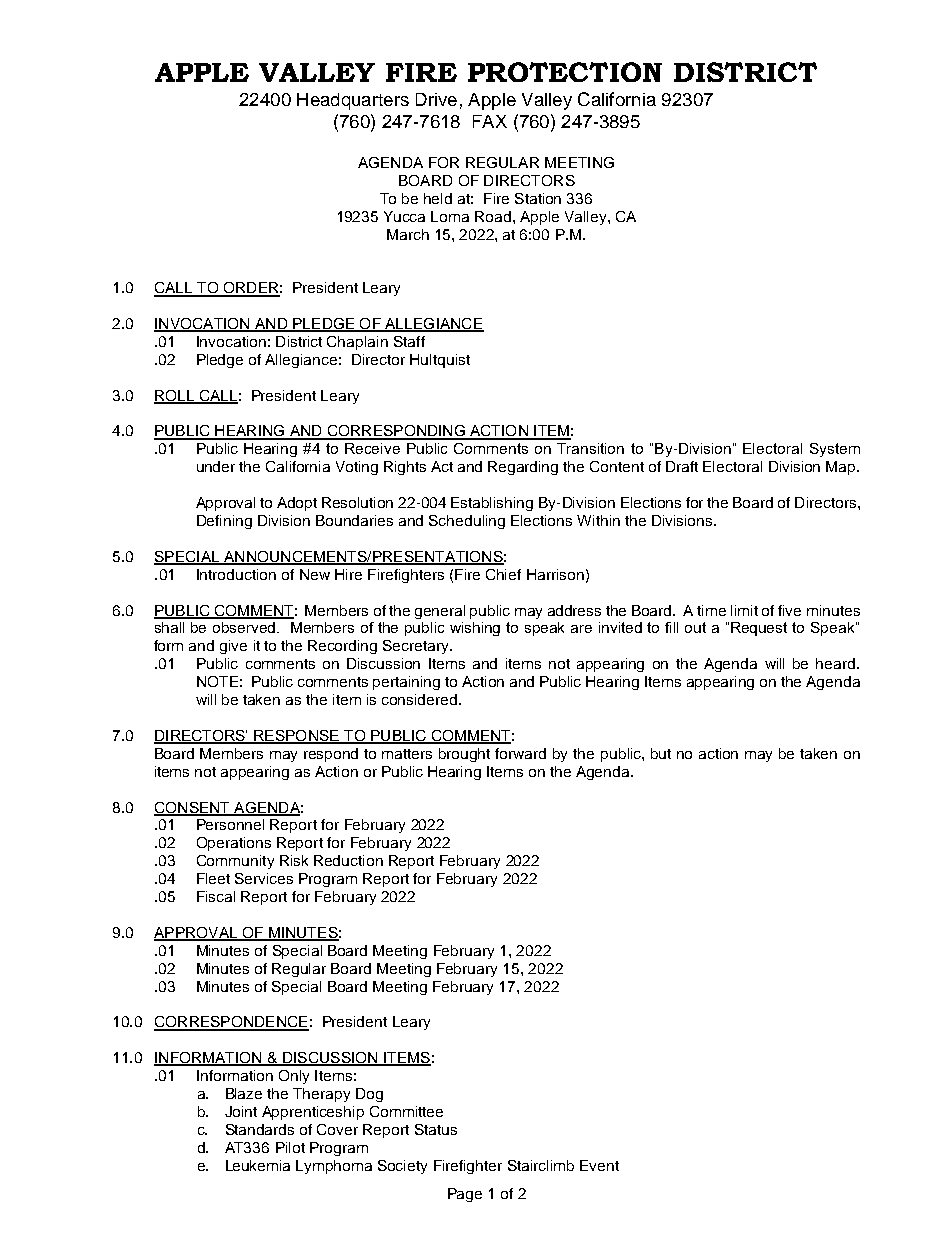  I want to click on Services, so click(264, 878).
